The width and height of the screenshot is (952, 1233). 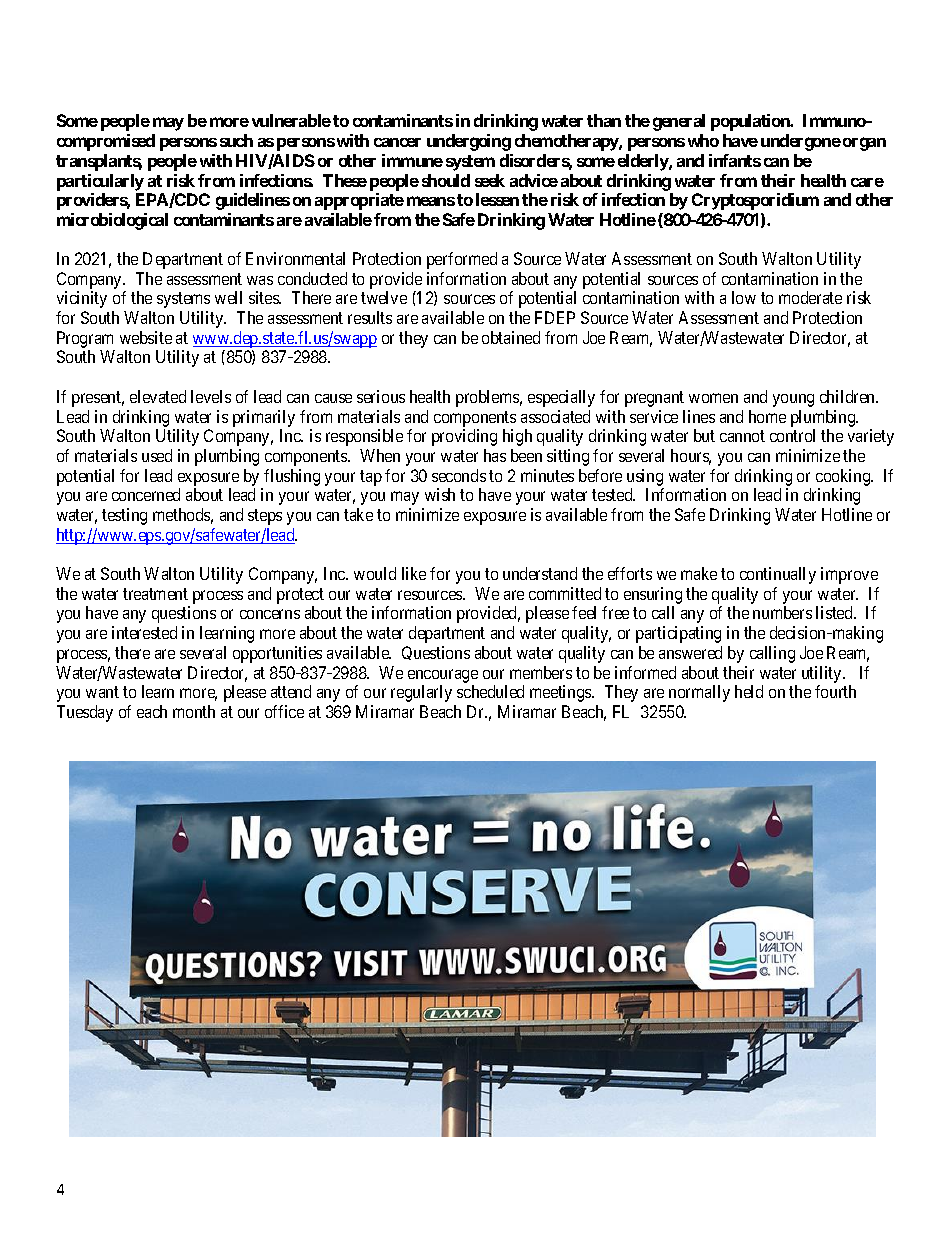 I want to click on low, so click(x=744, y=297).
